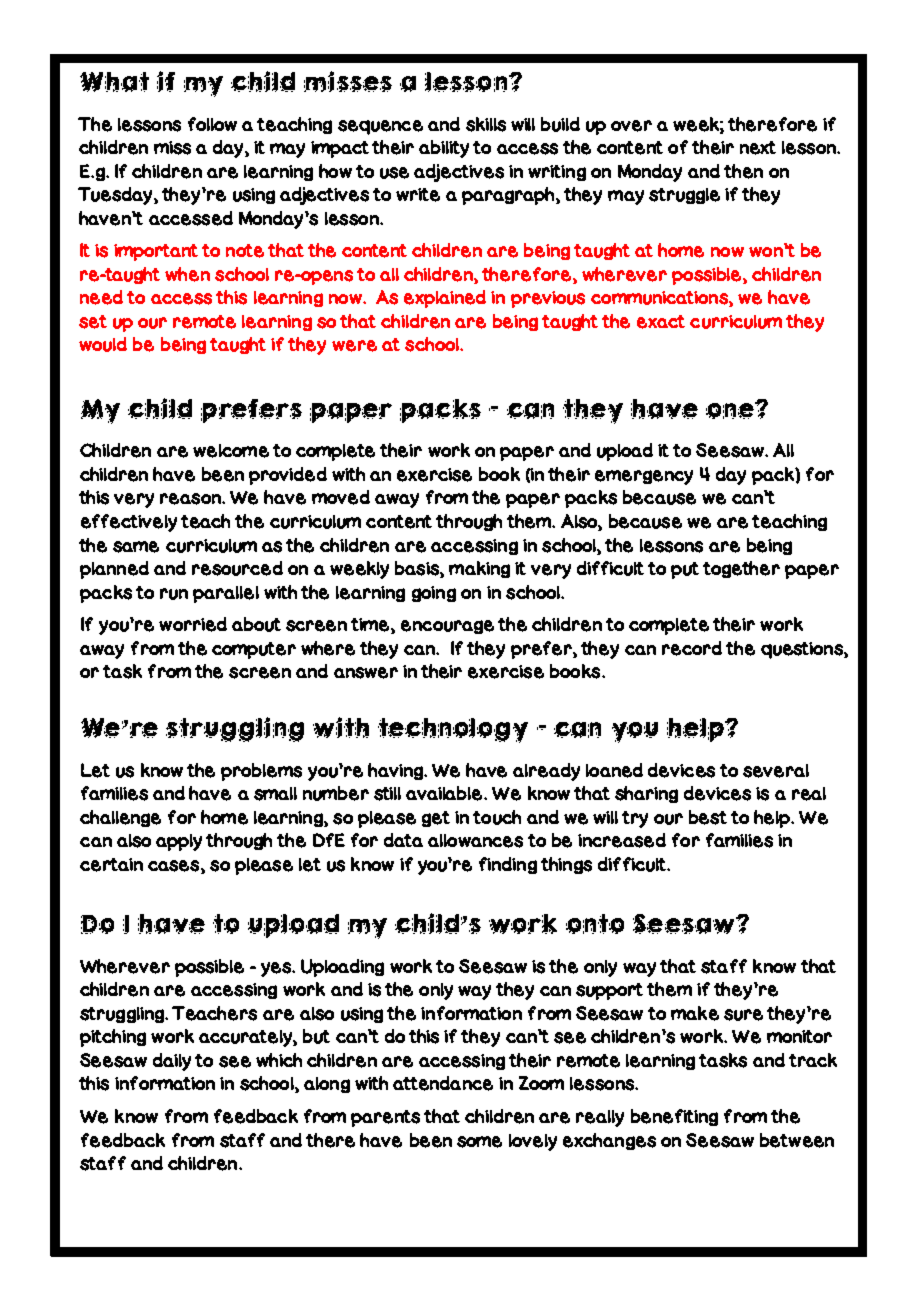 The image size is (924, 1308). Describe the element at coordinates (445, 299) in the document. I see `explained` at that location.
